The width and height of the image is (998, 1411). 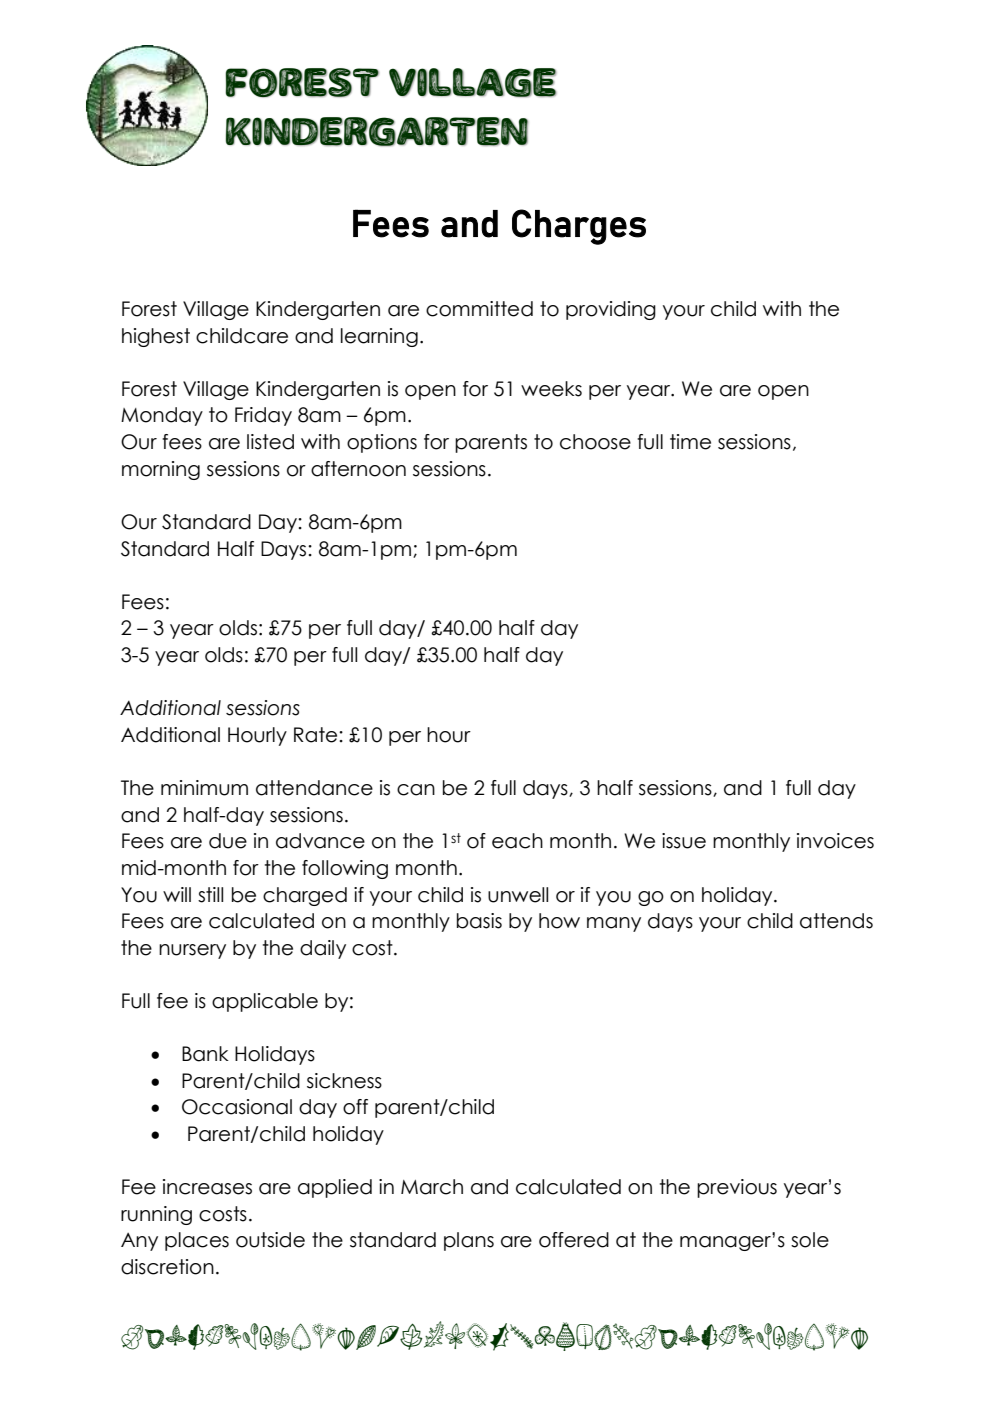 I want to click on committed, so click(x=479, y=309).
